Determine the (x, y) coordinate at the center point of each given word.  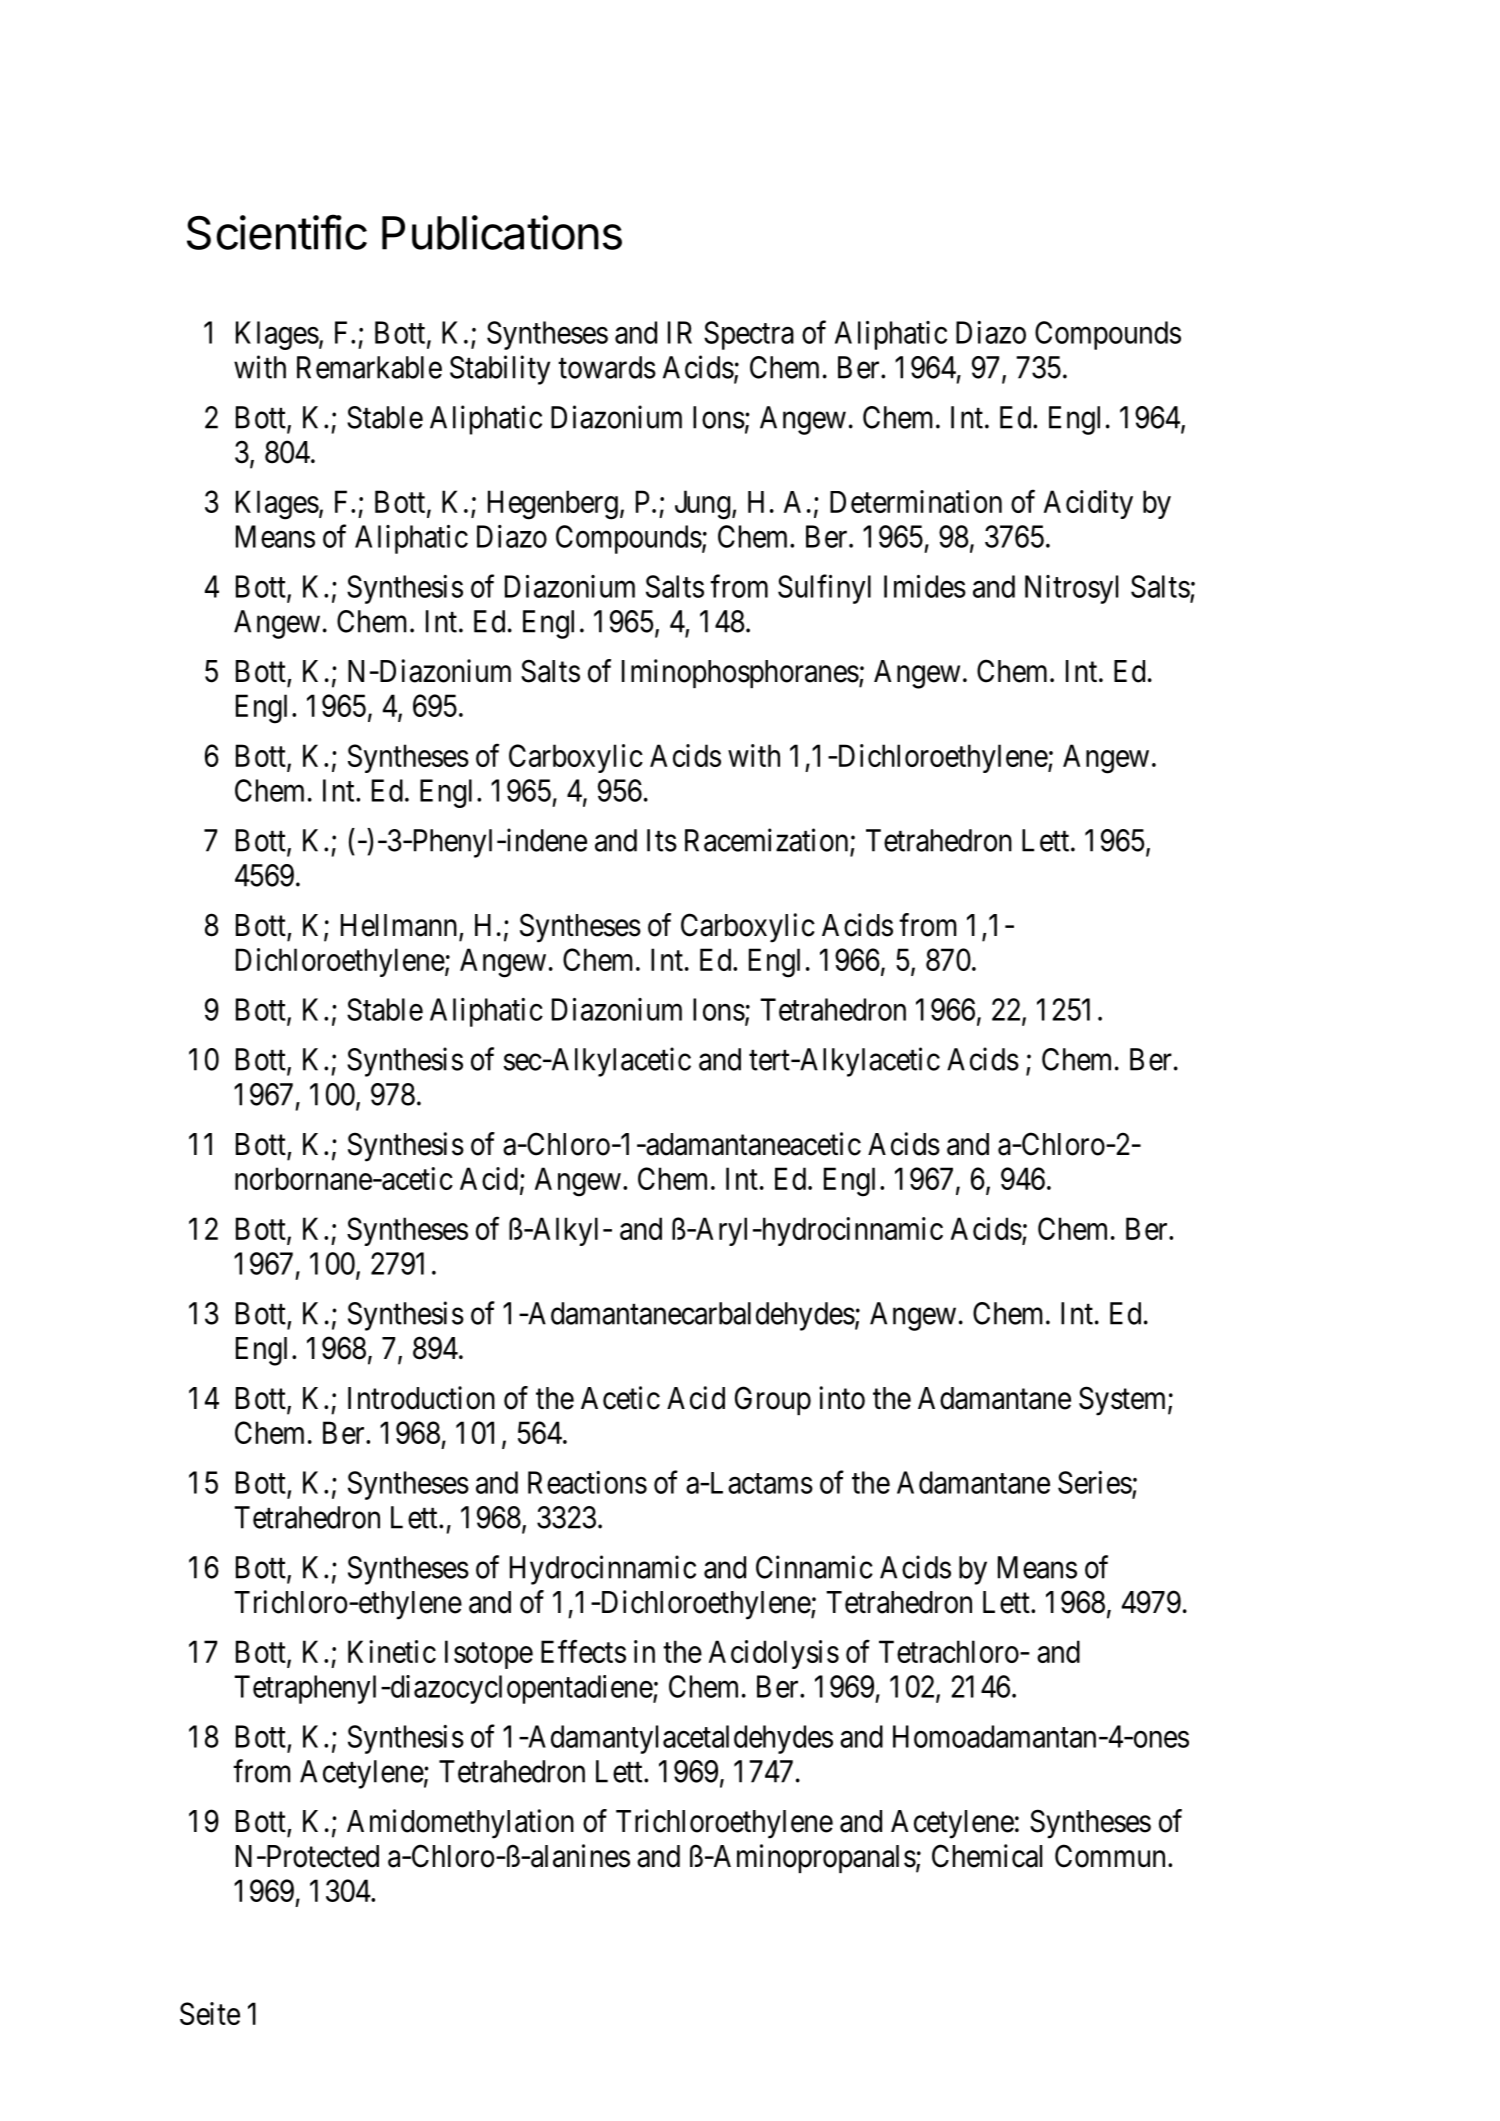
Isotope (489, 1654)
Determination (916, 501)
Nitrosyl (1071, 589)
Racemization (766, 840)
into (842, 1398)
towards (607, 367)
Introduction (421, 1398)
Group (773, 1400)
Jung (702, 505)
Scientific (277, 232)
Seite (210, 2013)
